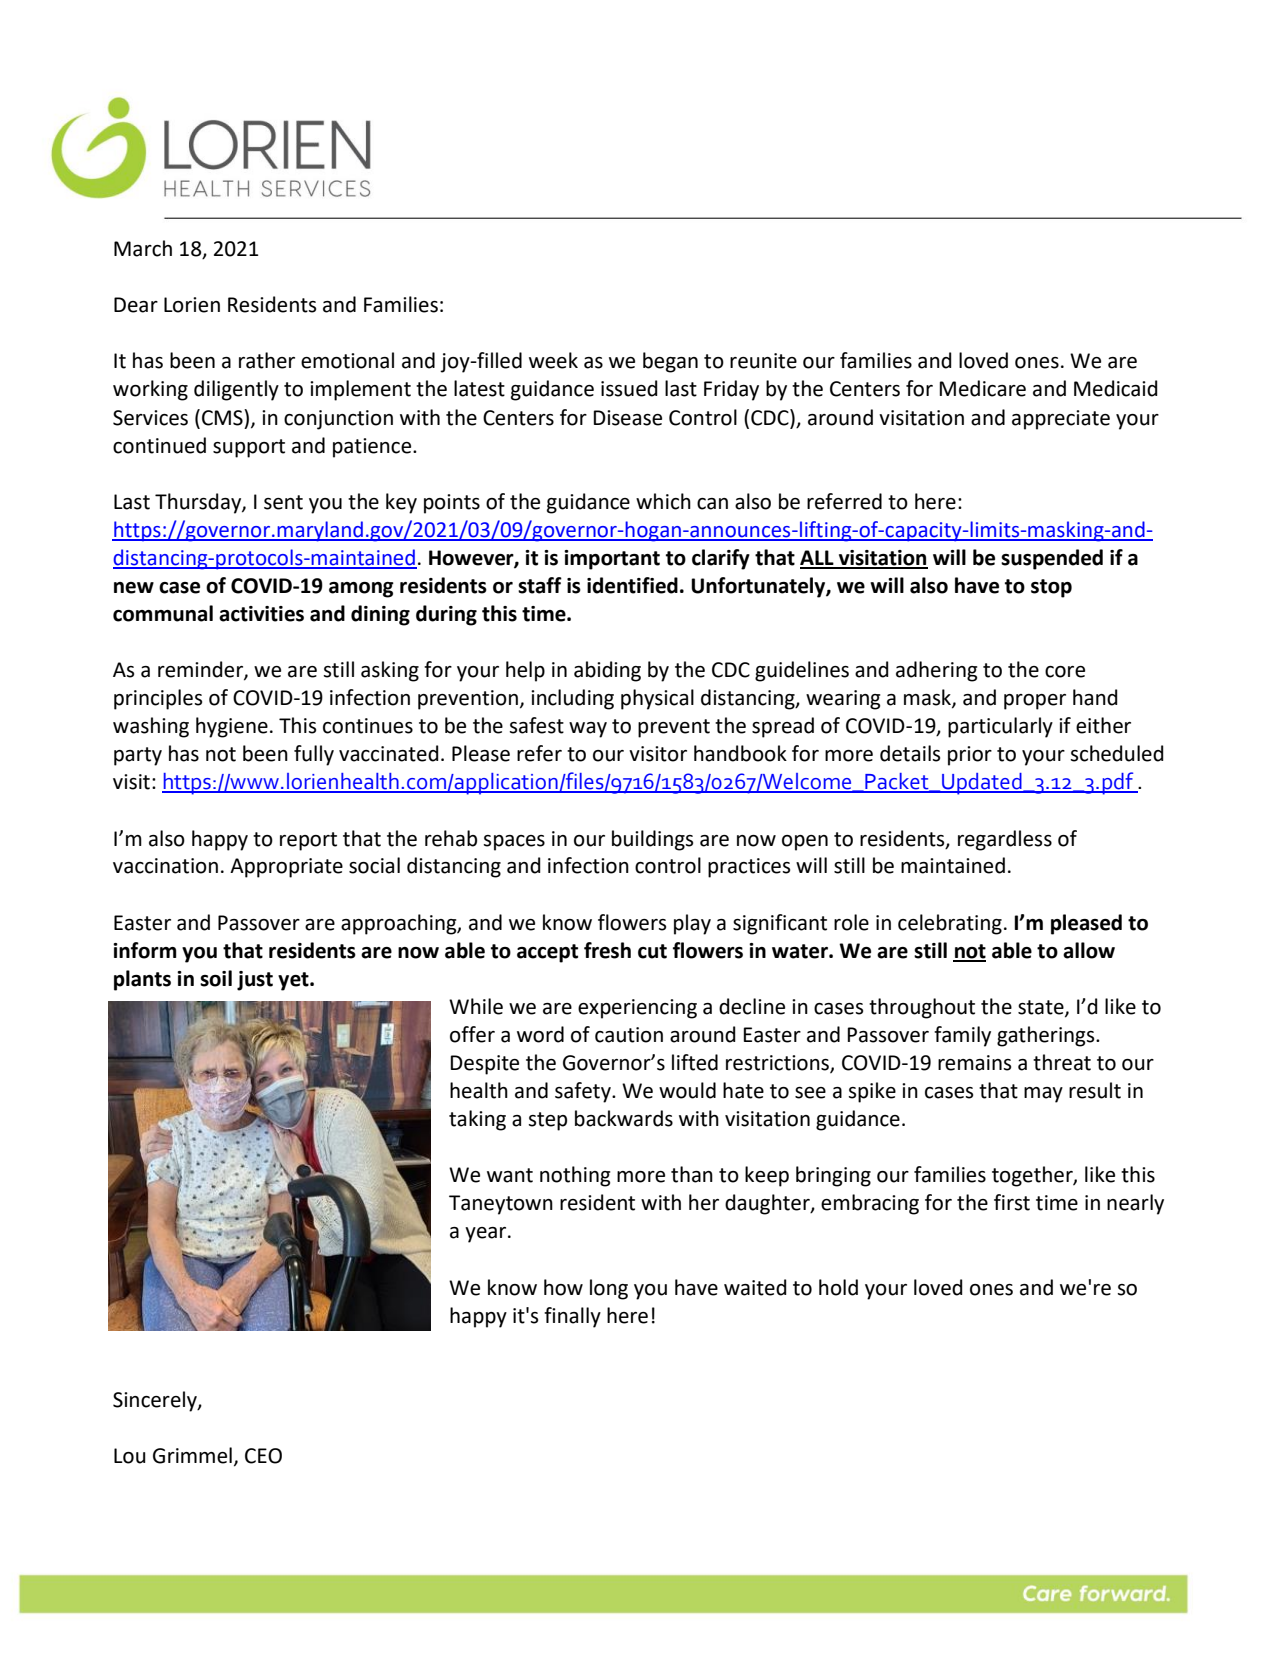 The image size is (1279, 1655). What do you see at coordinates (670, 362) in the screenshot?
I see `began` at bounding box center [670, 362].
